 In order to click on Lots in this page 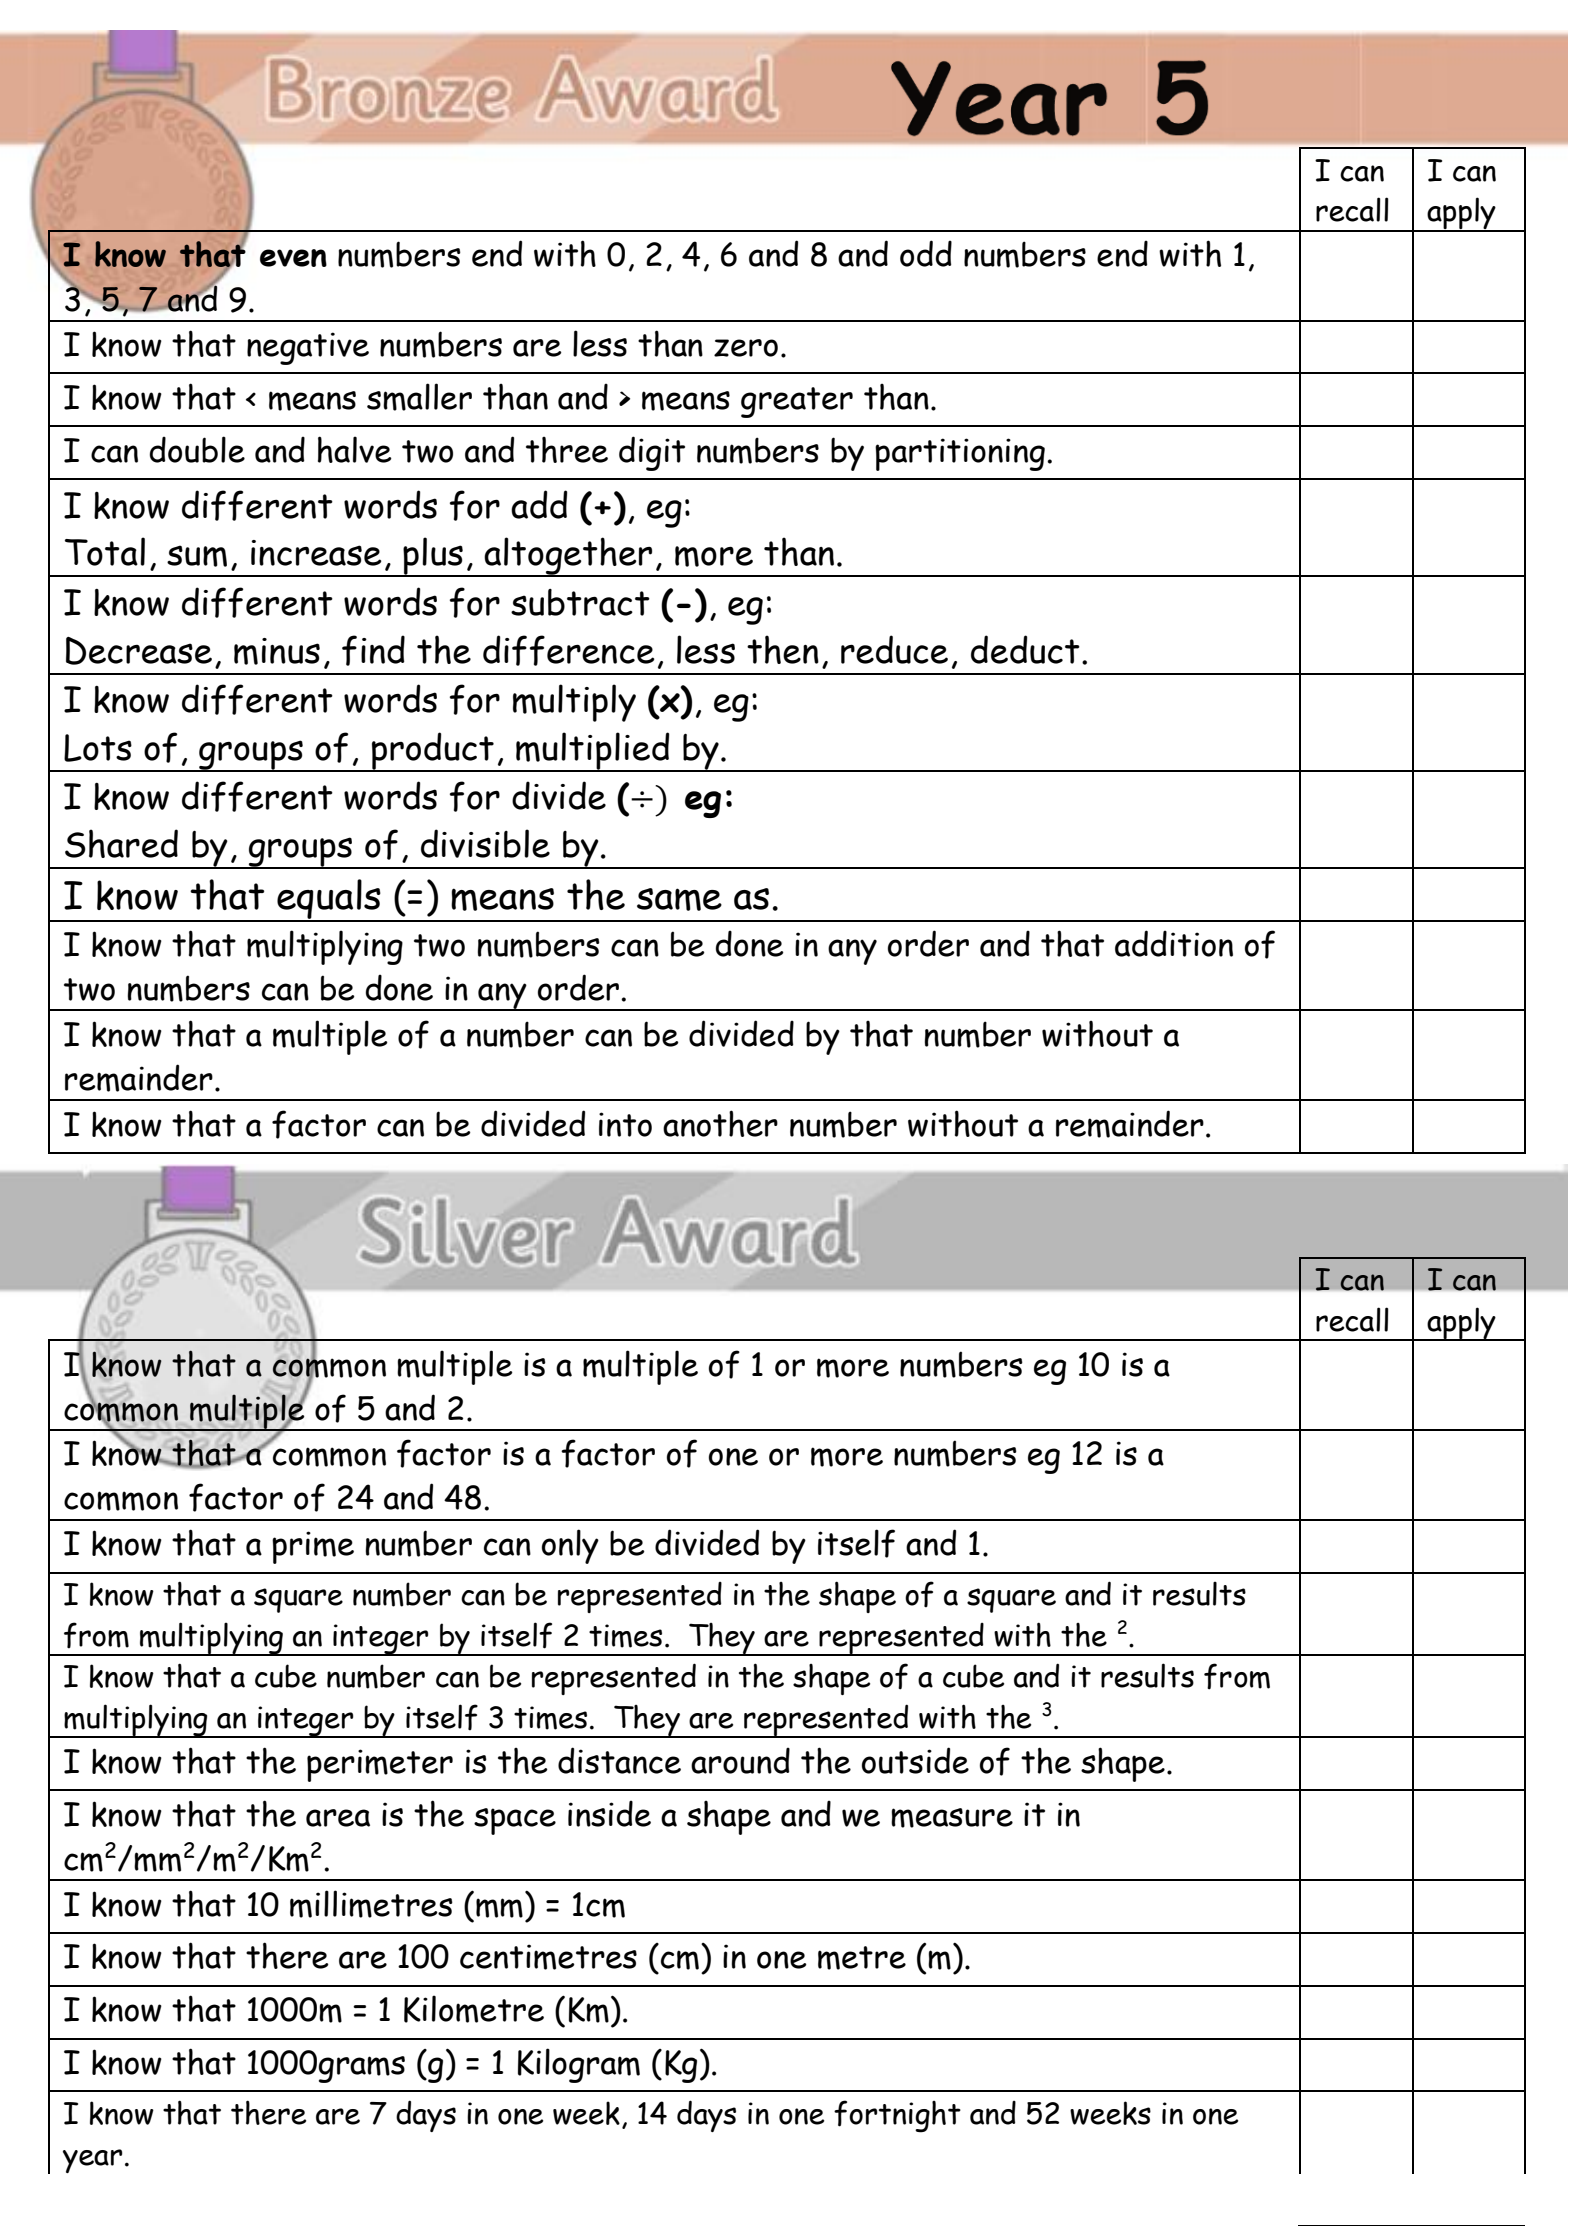, I will do `click(98, 748)`.
